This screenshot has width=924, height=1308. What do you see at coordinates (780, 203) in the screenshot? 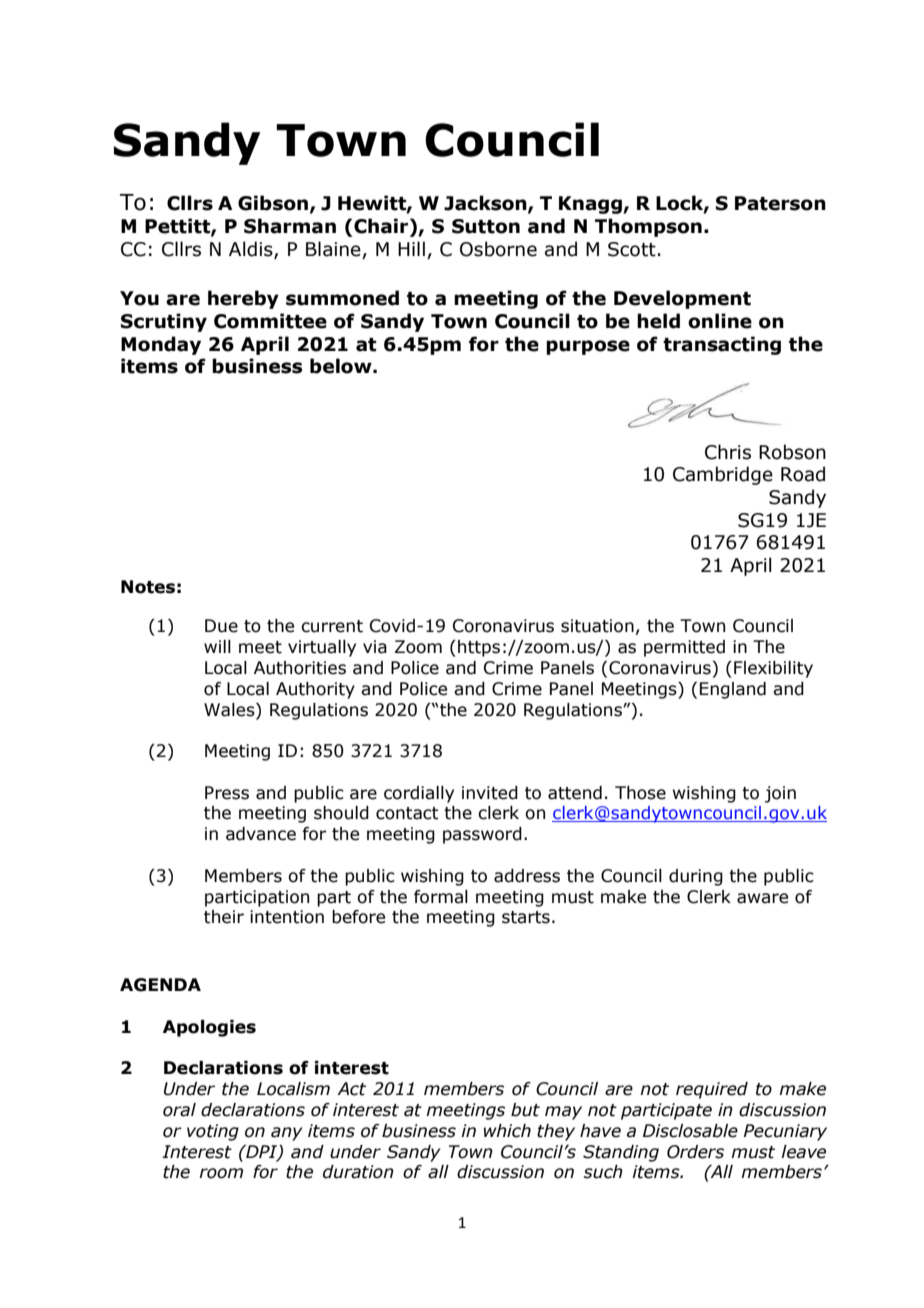
I see `Paterson` at bounding box center [780, 203].
